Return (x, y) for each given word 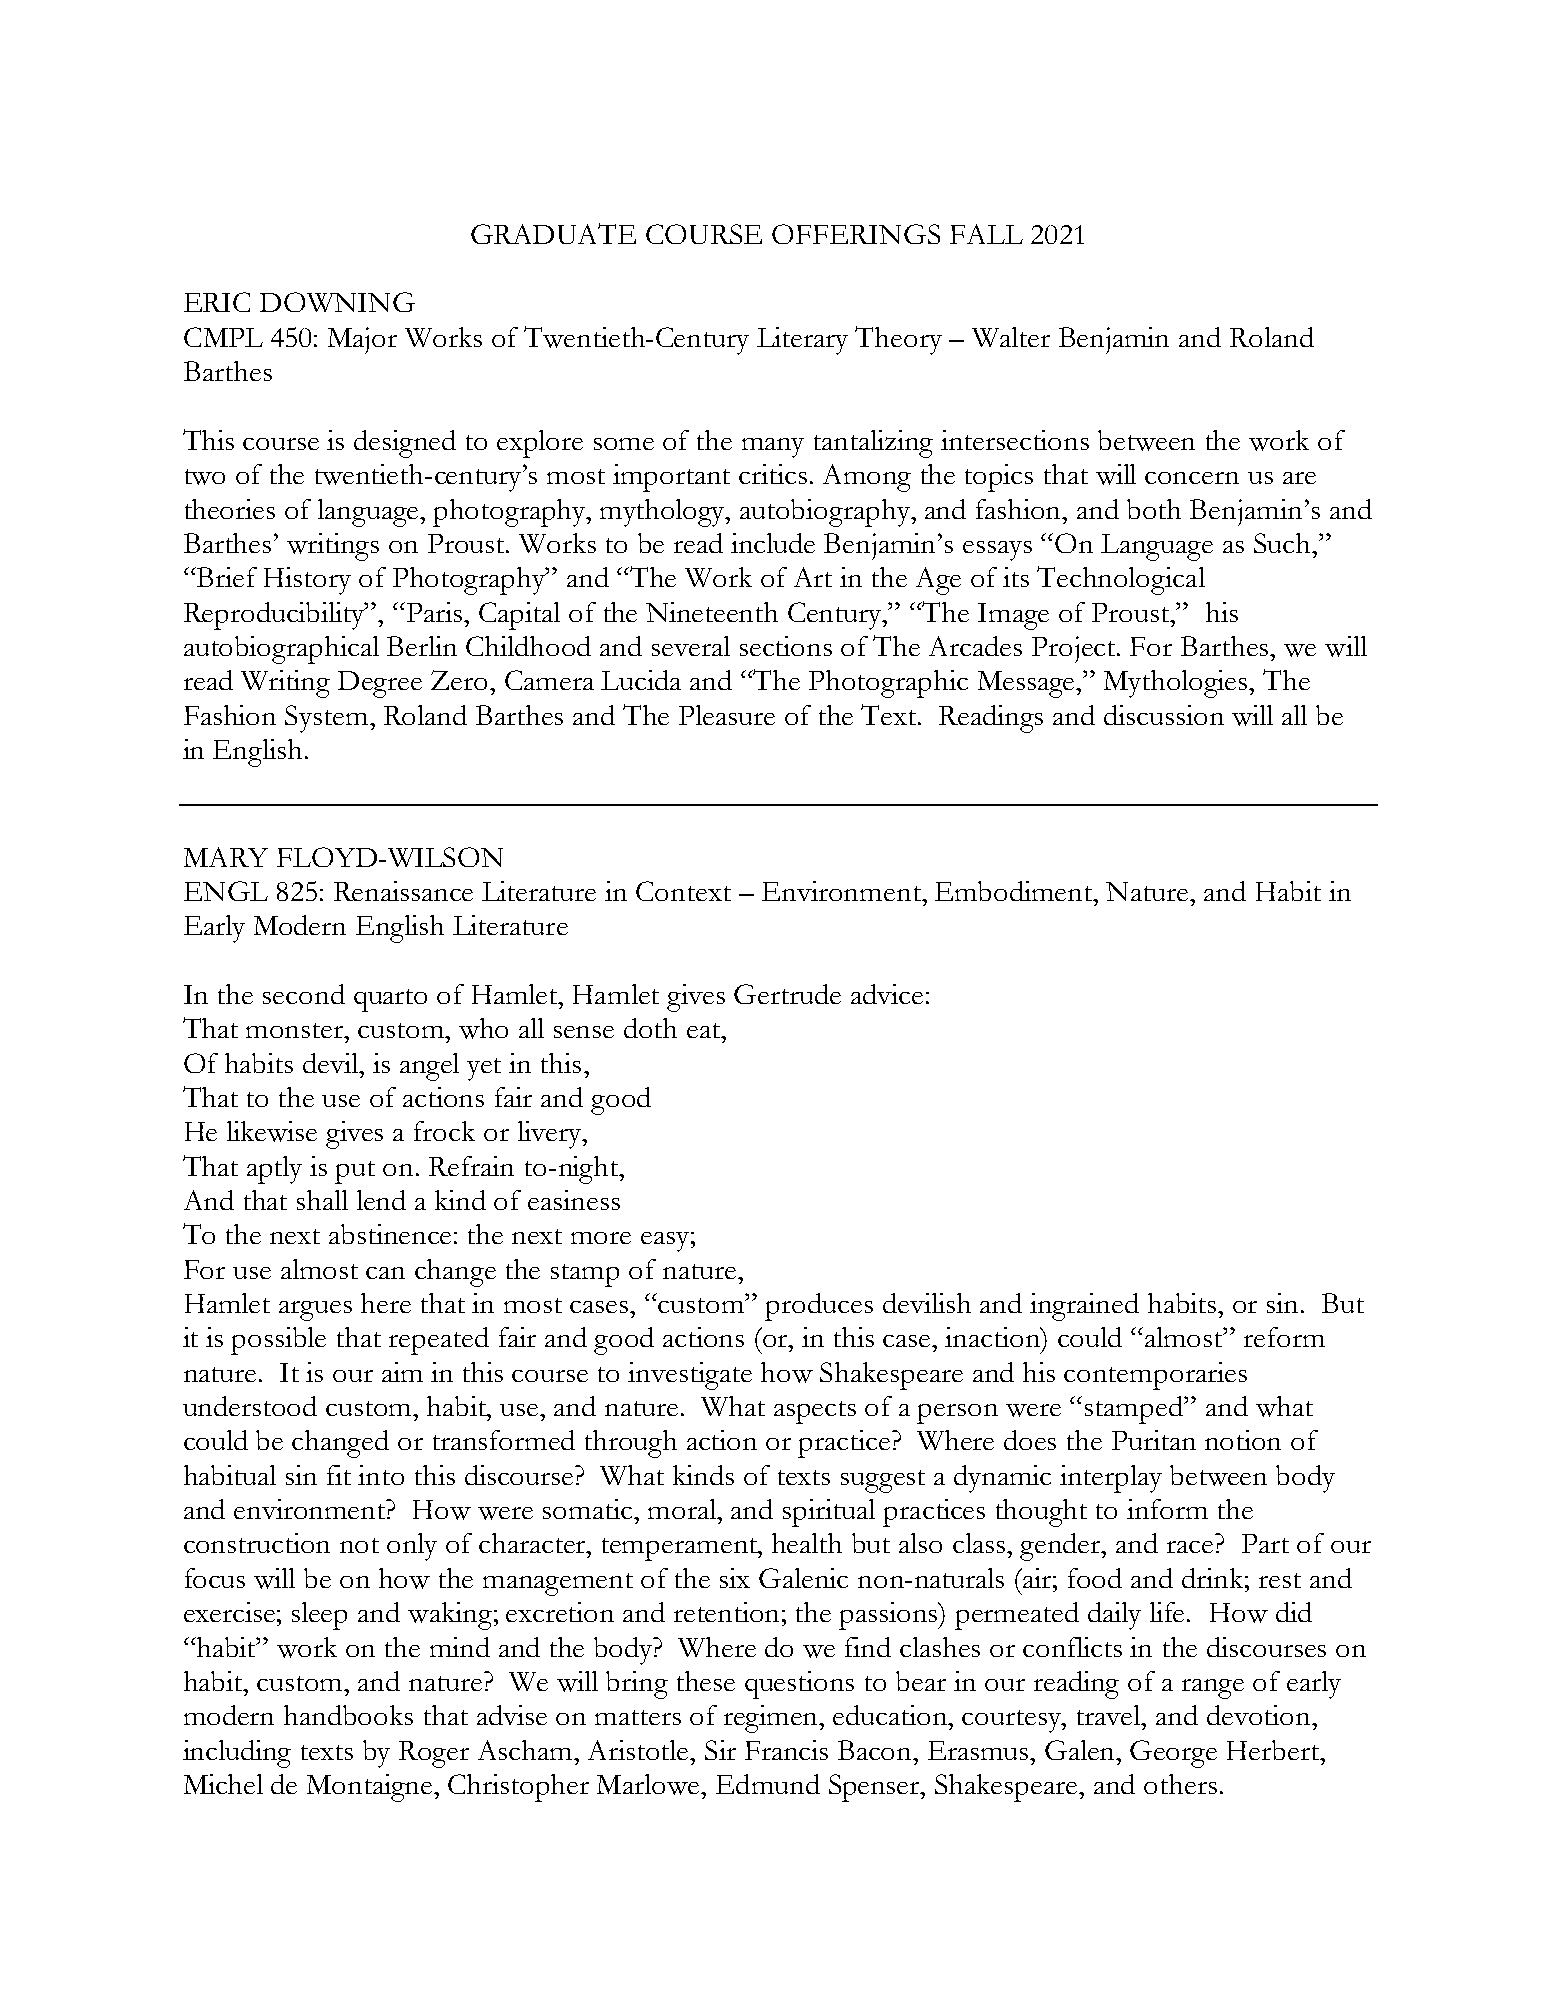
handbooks (348, 1715)
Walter (1011, 337)
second (304, 994)
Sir (720, 1750)
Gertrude (787, 994)
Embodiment (1015, 891)
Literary (802, 341)
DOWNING (337, 302)
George (1173, 1754)
